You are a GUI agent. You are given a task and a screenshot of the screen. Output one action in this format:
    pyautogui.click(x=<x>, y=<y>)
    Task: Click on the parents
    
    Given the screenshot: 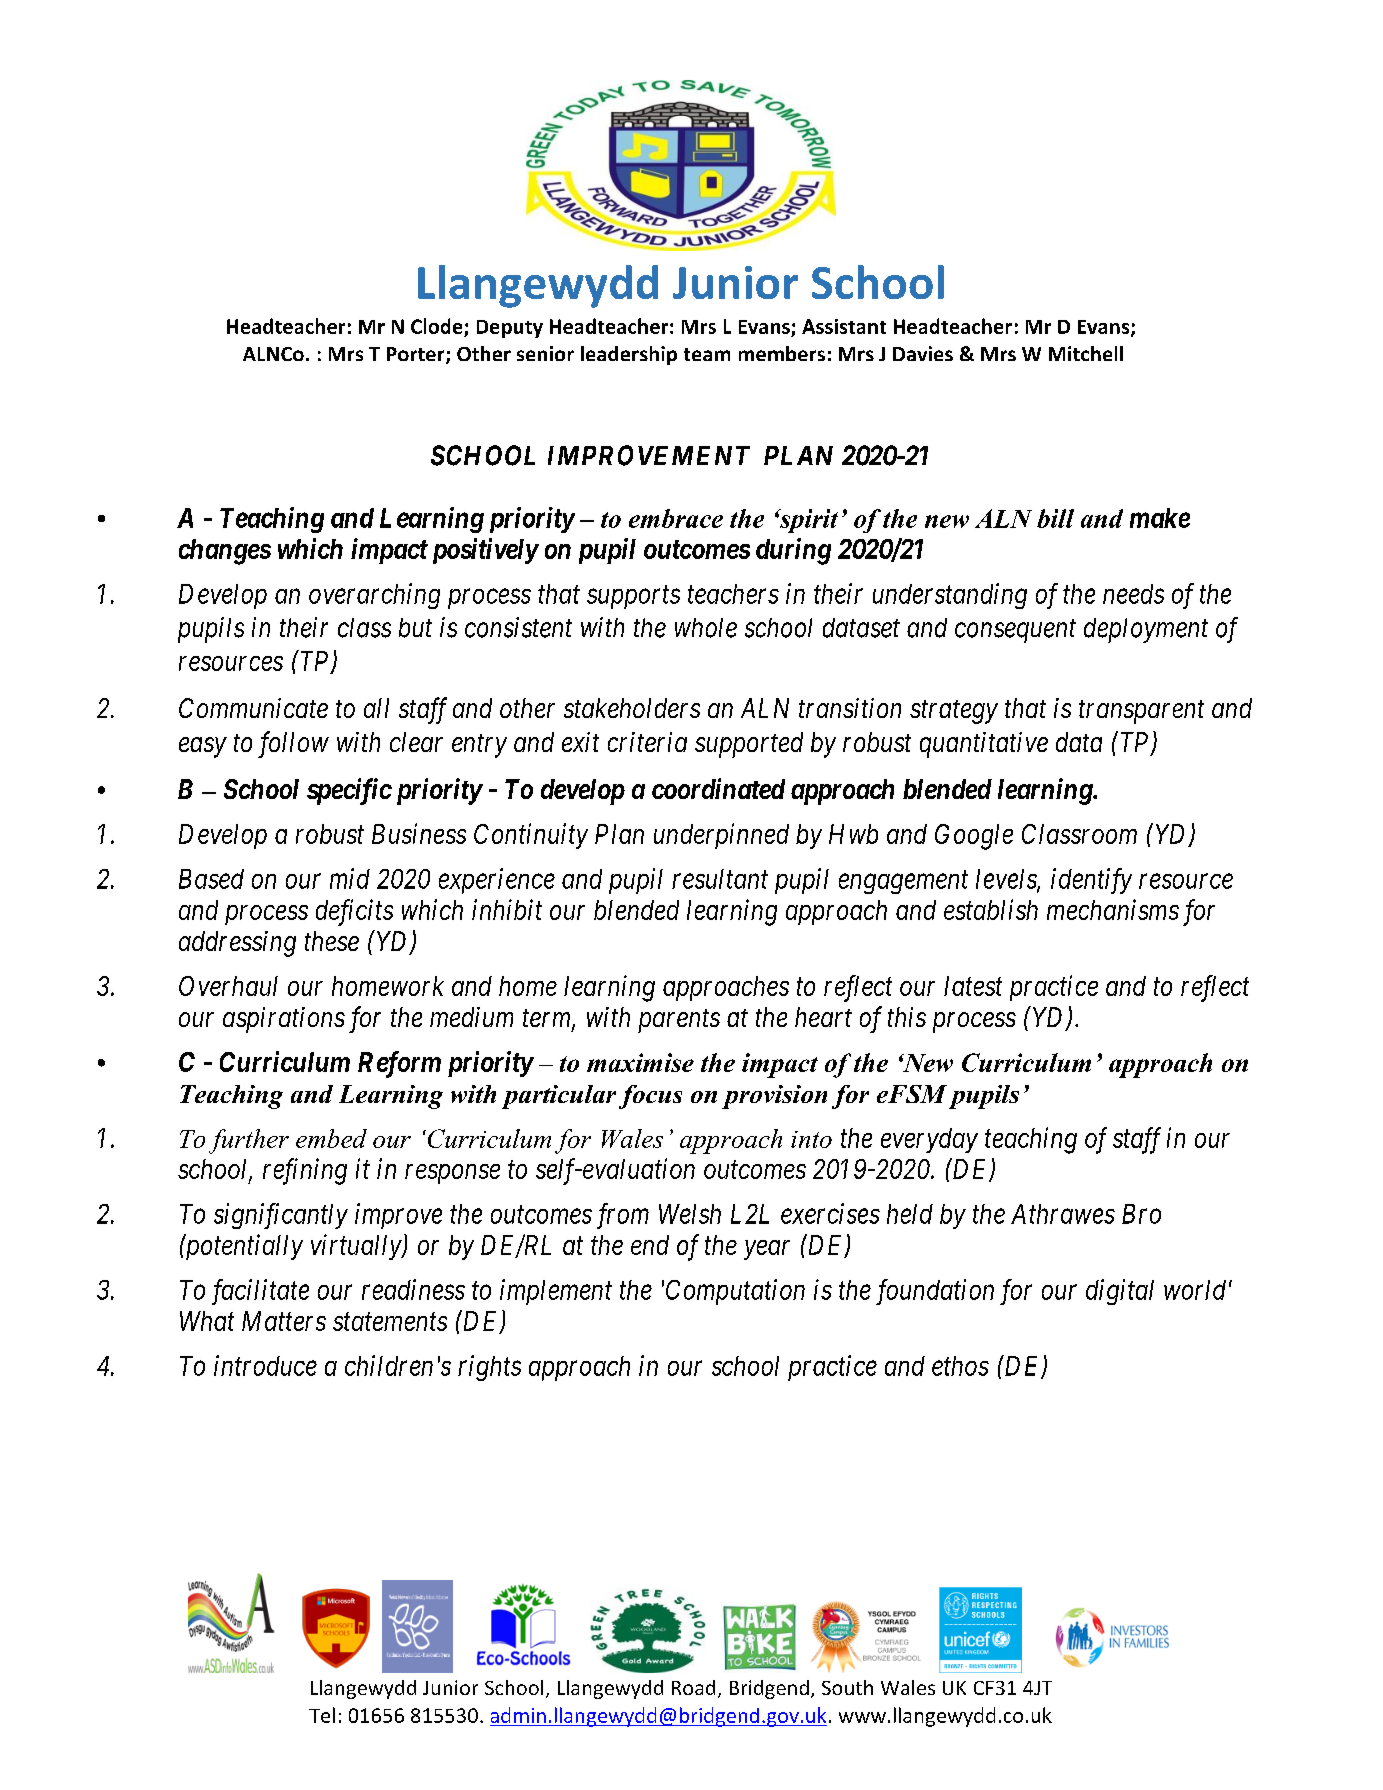 What is the action you would take?
    pyautogui.click(x=679, y=1021)
